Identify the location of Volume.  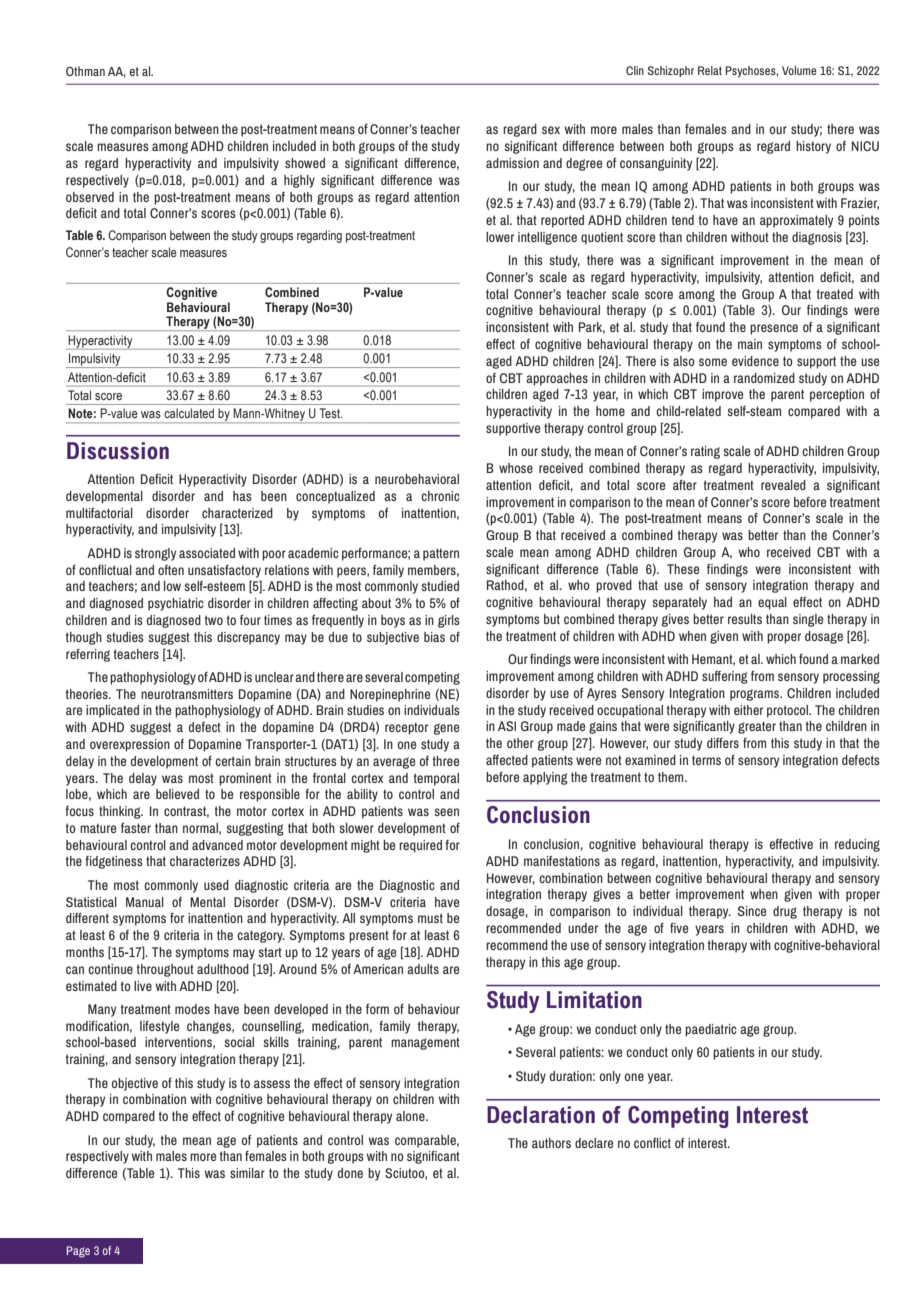
(799, 70).
